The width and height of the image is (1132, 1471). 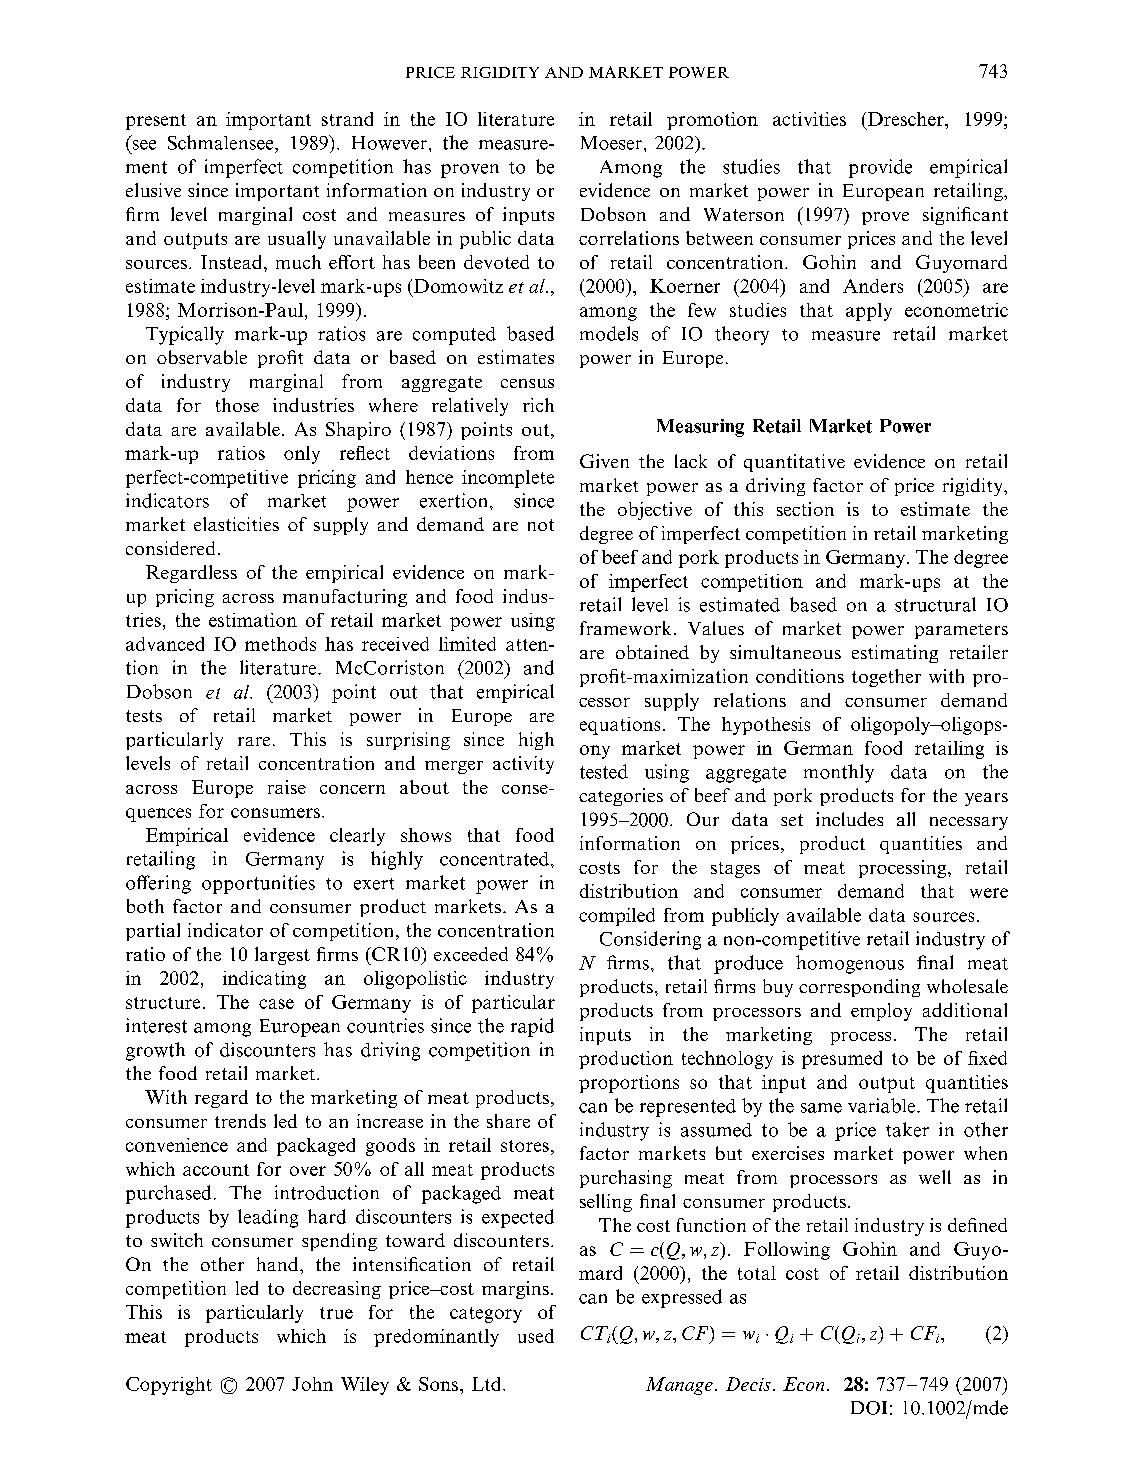 I want to click on trends, so click(x=240, y=1121).
